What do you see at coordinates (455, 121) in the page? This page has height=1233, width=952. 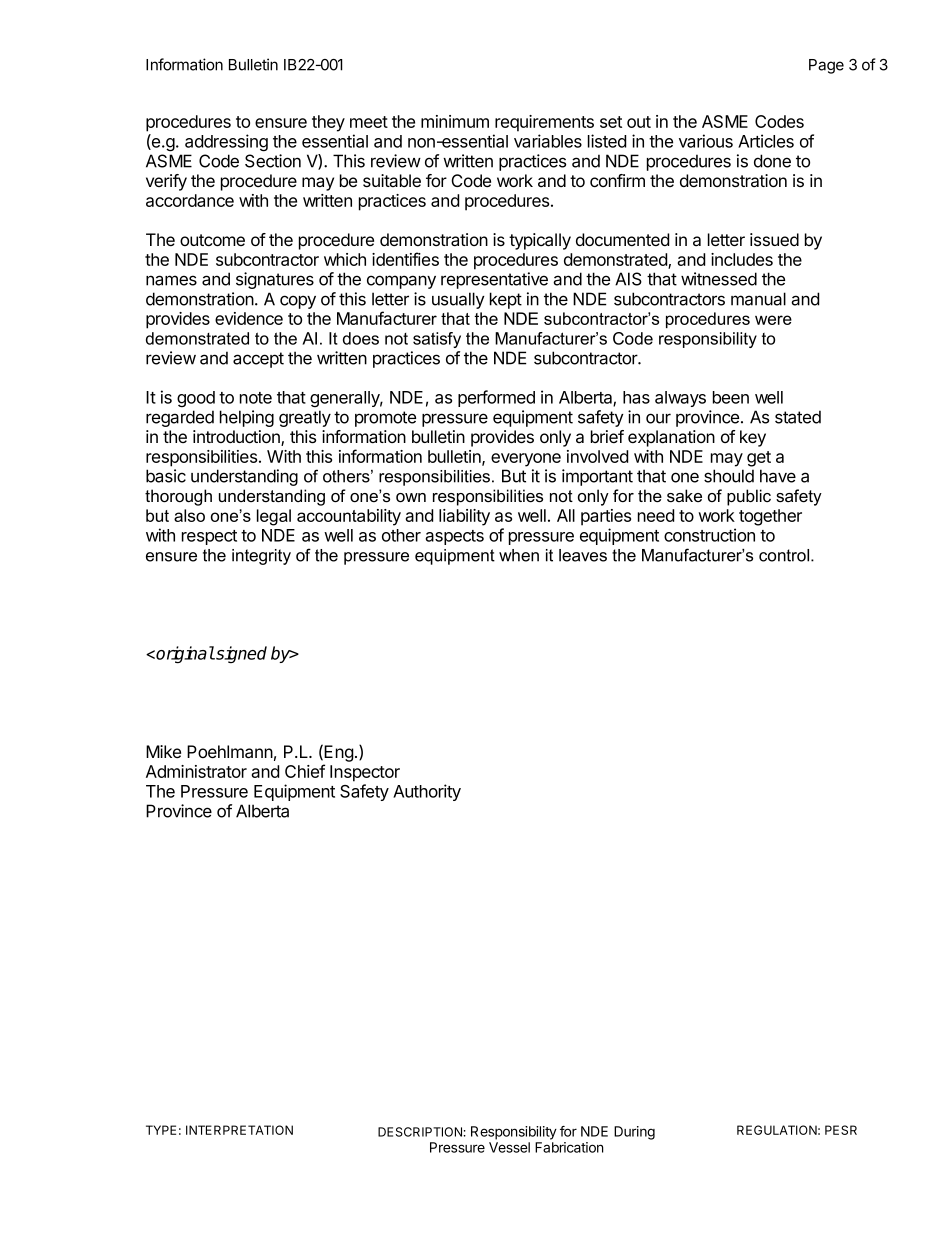 I see `minimum` at bounding box center [455, 121].
